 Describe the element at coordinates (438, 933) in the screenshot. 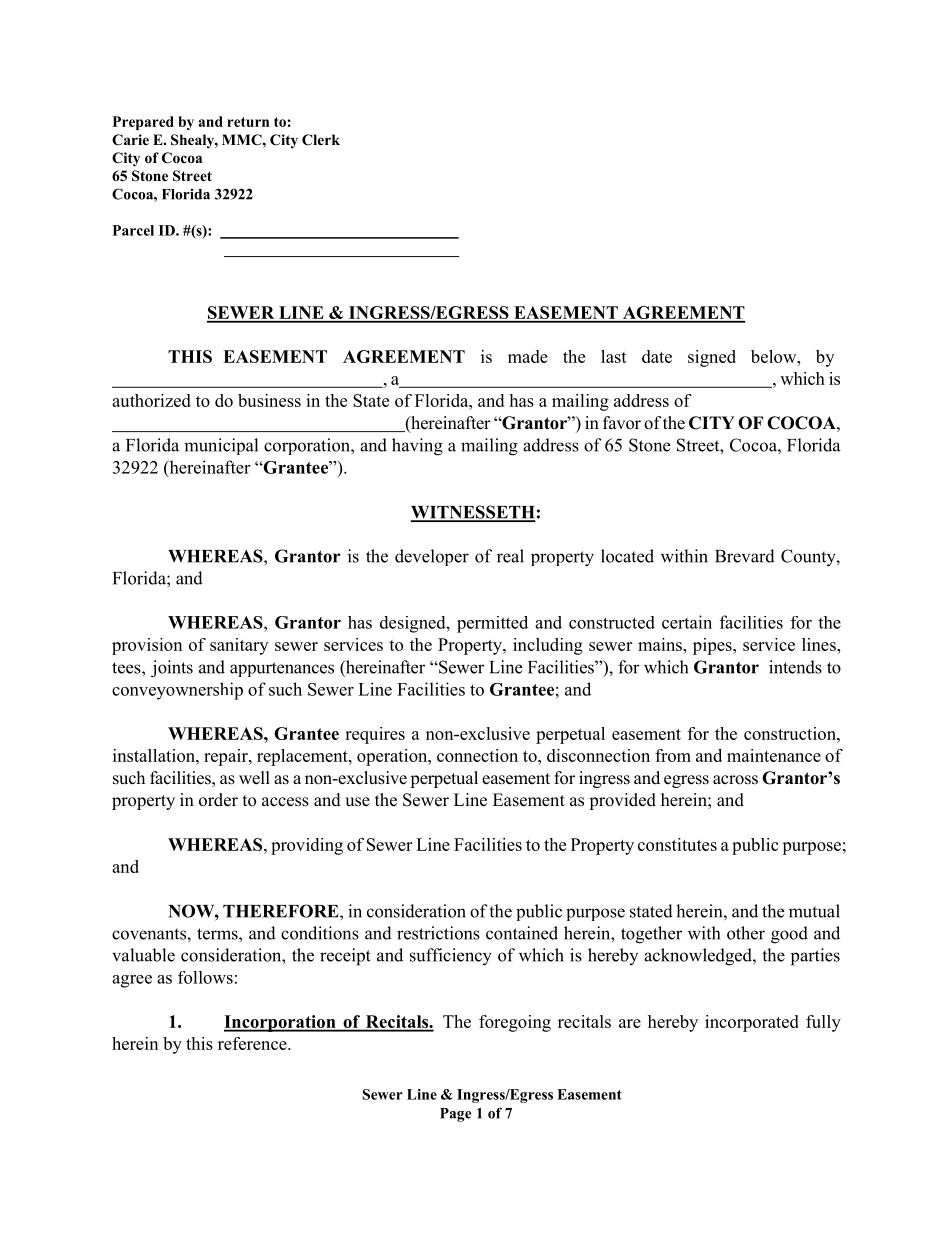

I see `restrictions` at that location.
